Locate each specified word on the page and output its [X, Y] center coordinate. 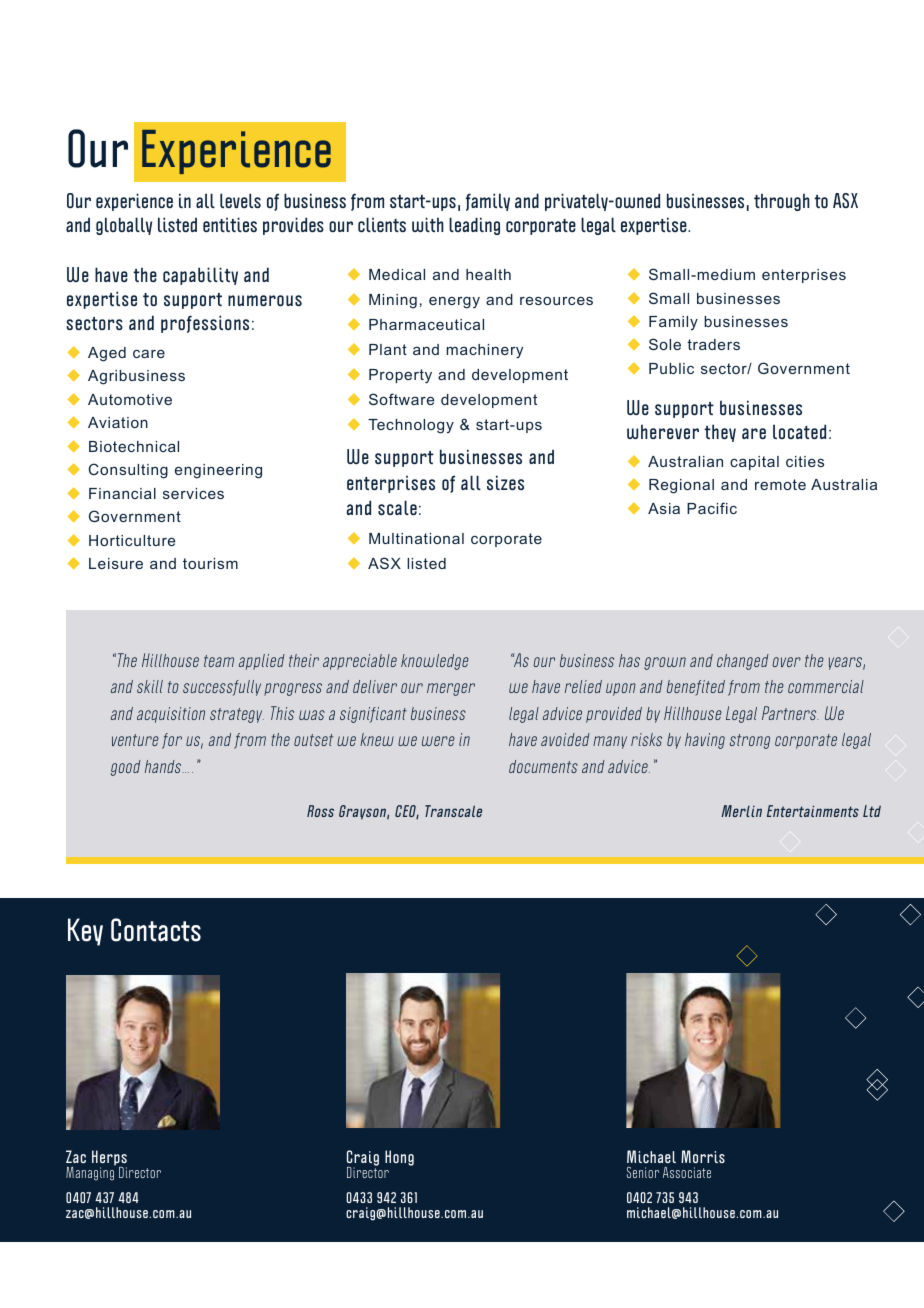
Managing [91, 1173]
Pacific [712, 508]
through [782, 202]
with [428, 224]
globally [124, 226]
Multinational [416, 538]
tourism [210, 563]
